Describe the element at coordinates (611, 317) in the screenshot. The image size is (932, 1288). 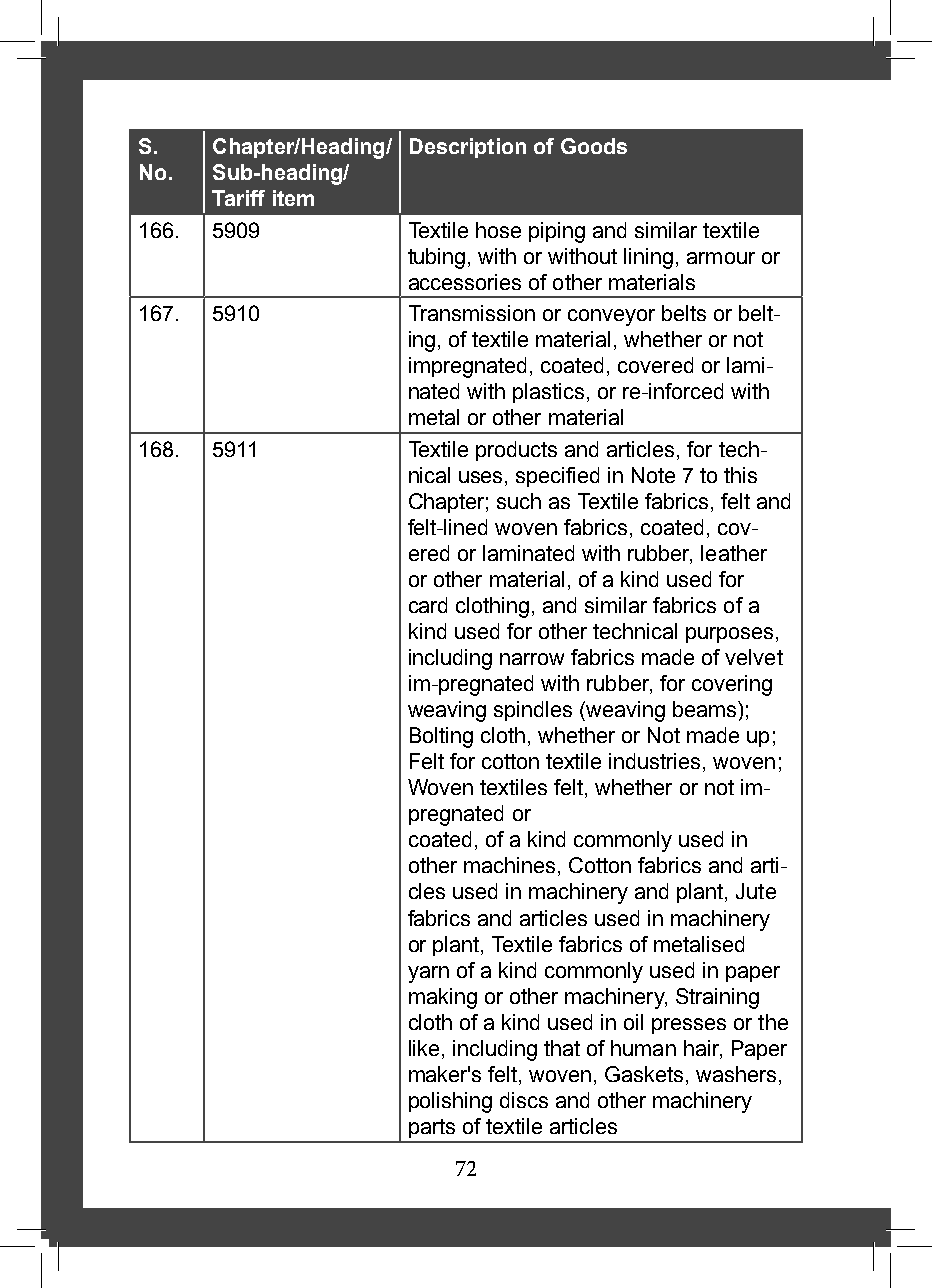
I see `conveyor` at that location.
